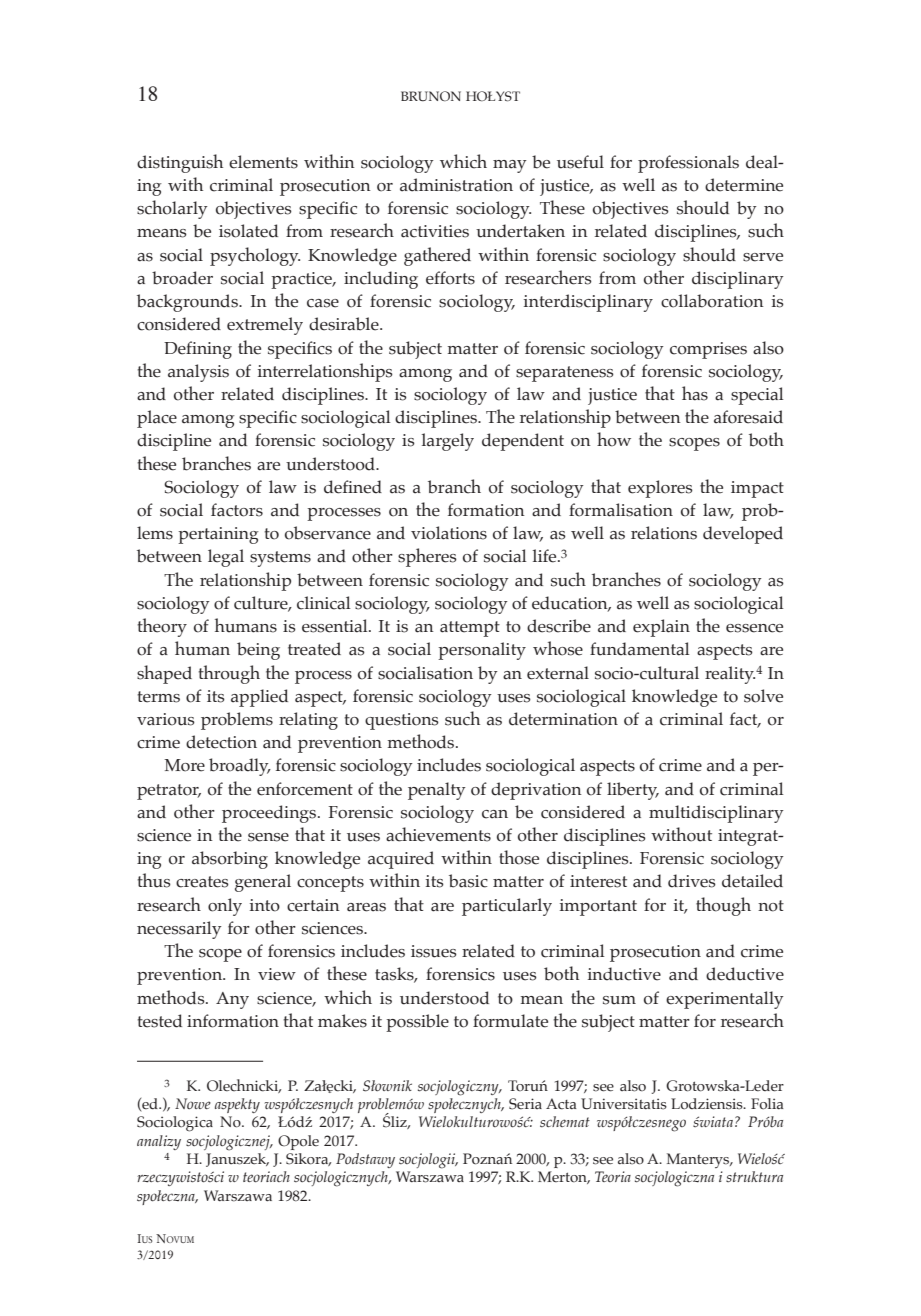 Image resolution: width=921 pixels, height=1316 pixels. Describe the element at coordinates (193, 1103) in the screenshot. I see `Nowe` at that location.
